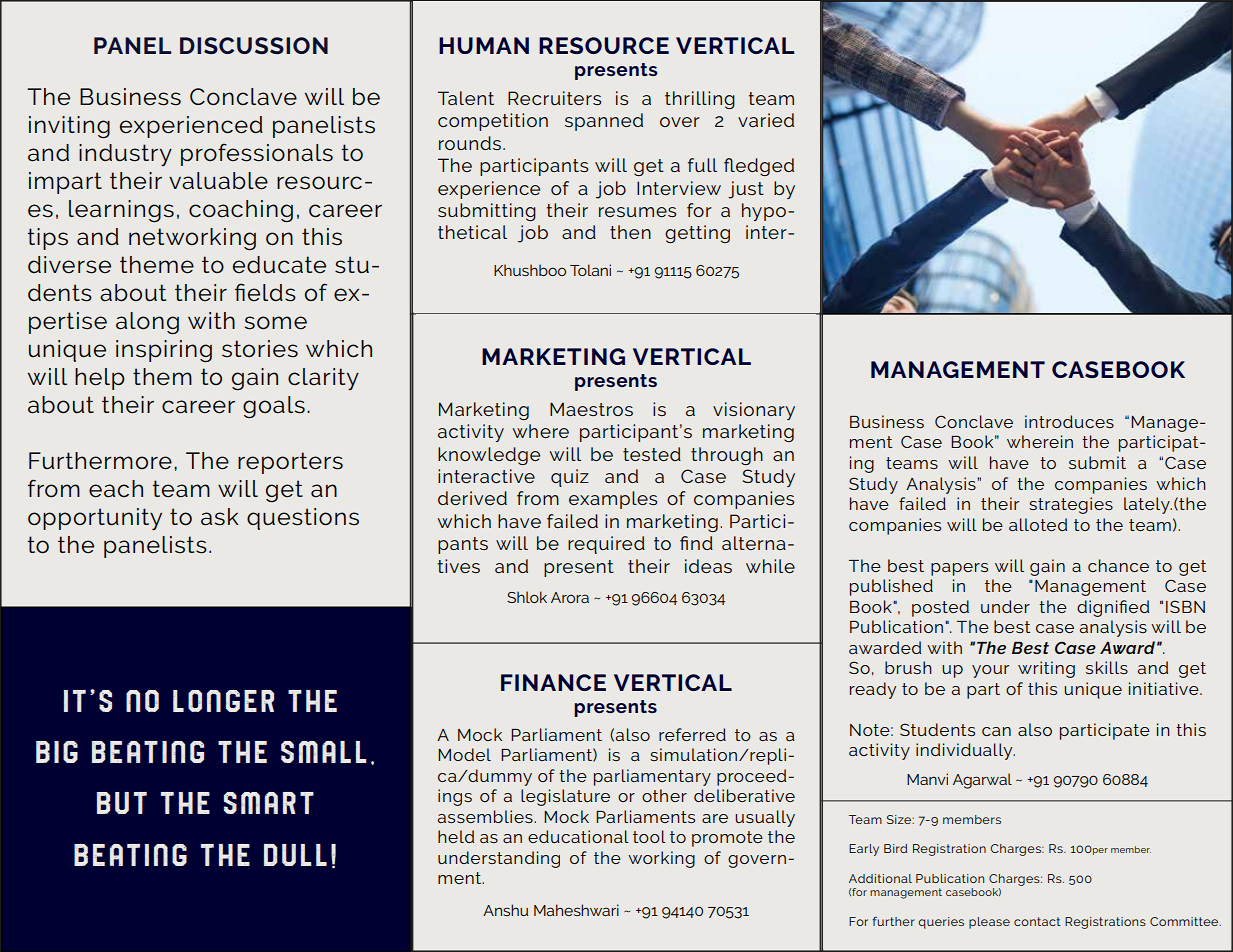 This screenshot has height=952, width=1233. What do you see at coordinates (1021, 801) in the screenshot?
I see `Cost` at bounding box center [1021, 801].
